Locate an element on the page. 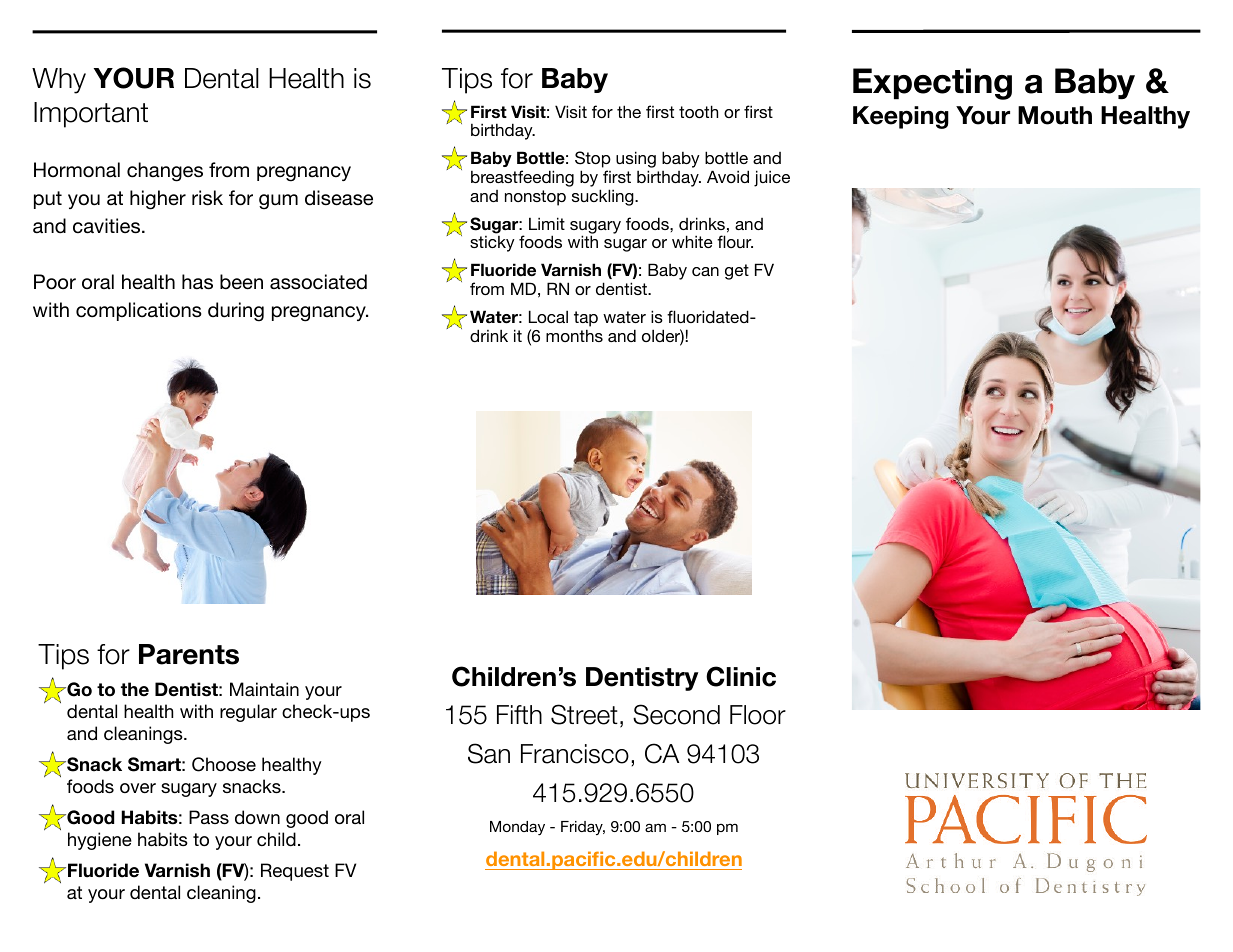  Keeping is located at coordinates (901, 117).
